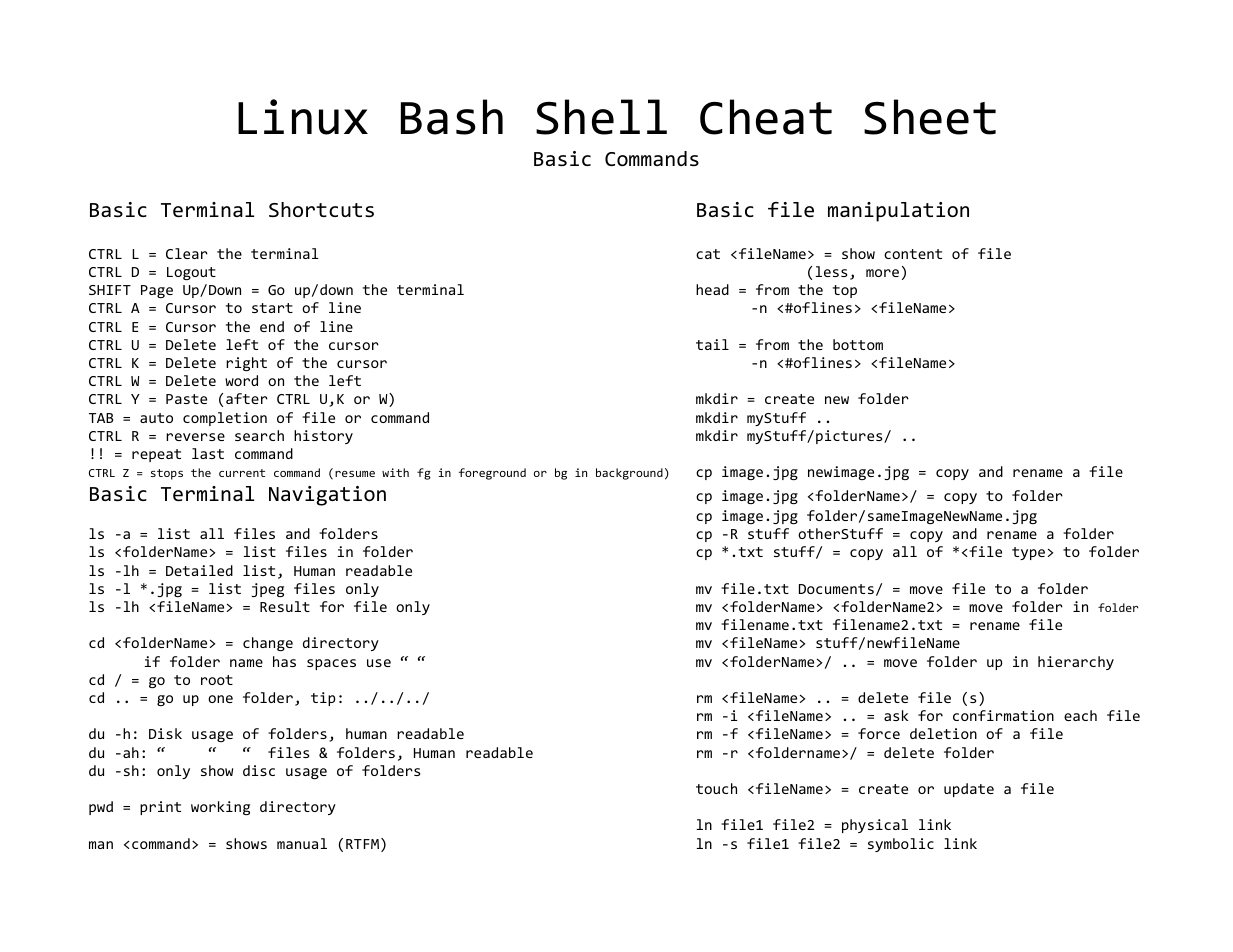 Image resolution: width=1233 pixels, height=952 pixels. Describe the element at coordinates (716, 788) in the screenshot. I see `touch` at that location.
